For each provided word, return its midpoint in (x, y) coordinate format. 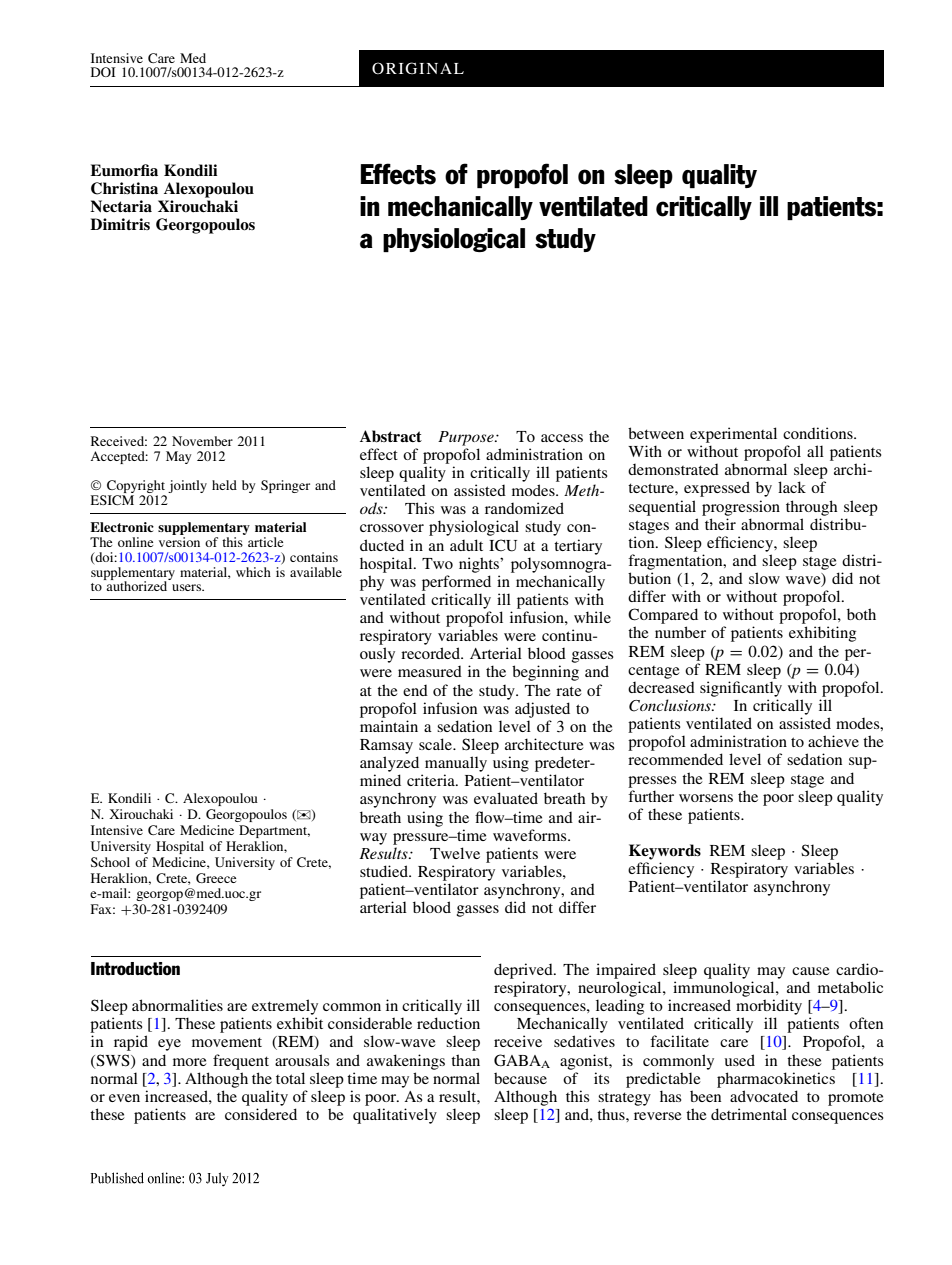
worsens (706, 798)
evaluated (506, 798)
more (190, 1062)
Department (274, 831)
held (224, 485)
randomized (524, 508)
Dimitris (120, 224)
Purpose (467, 438)
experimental (733, 435)
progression (741, 508)
